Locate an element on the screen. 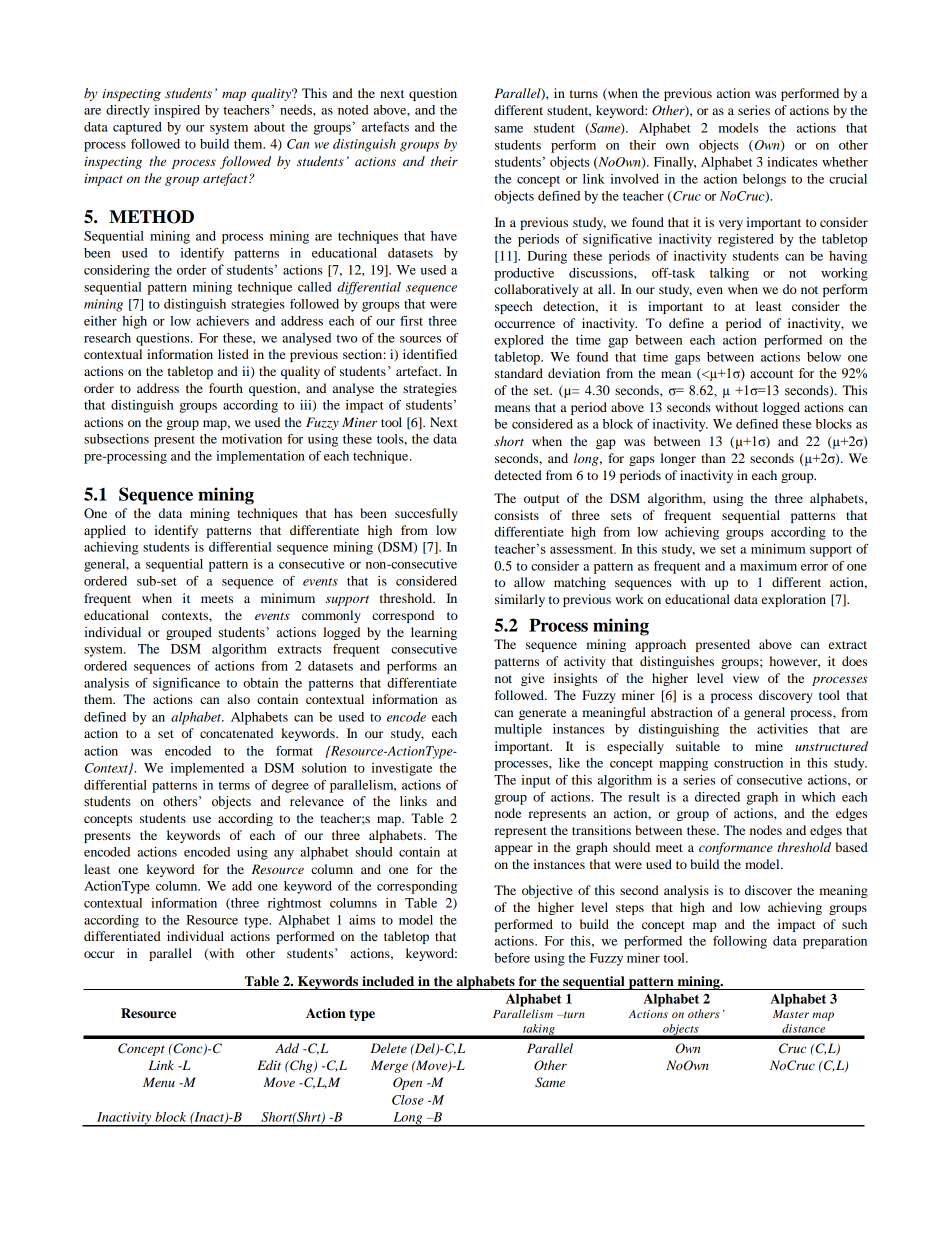  implemented is located at coordinates (207, 769).
